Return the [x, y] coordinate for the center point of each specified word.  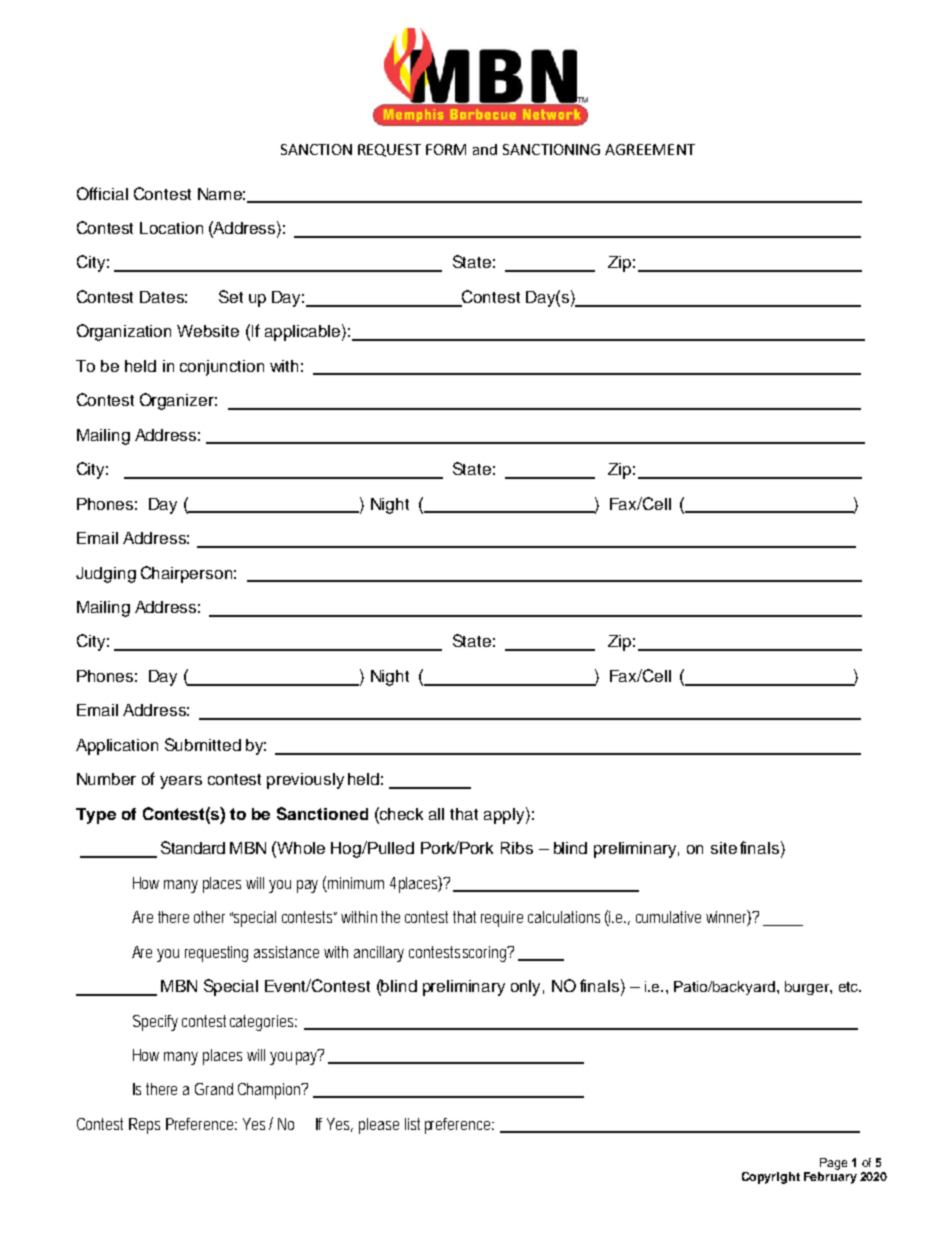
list [412, 1124]
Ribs [517, 848]
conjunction [222, 368]
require [502, 919]
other [209, 917]
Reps [144, 1126]
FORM [446, 149]
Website [208, 331]
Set [231, 296]
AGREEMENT [650, 149]
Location [171, 228]
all [436, 814]
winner [728, 918]
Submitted [203, 744]
